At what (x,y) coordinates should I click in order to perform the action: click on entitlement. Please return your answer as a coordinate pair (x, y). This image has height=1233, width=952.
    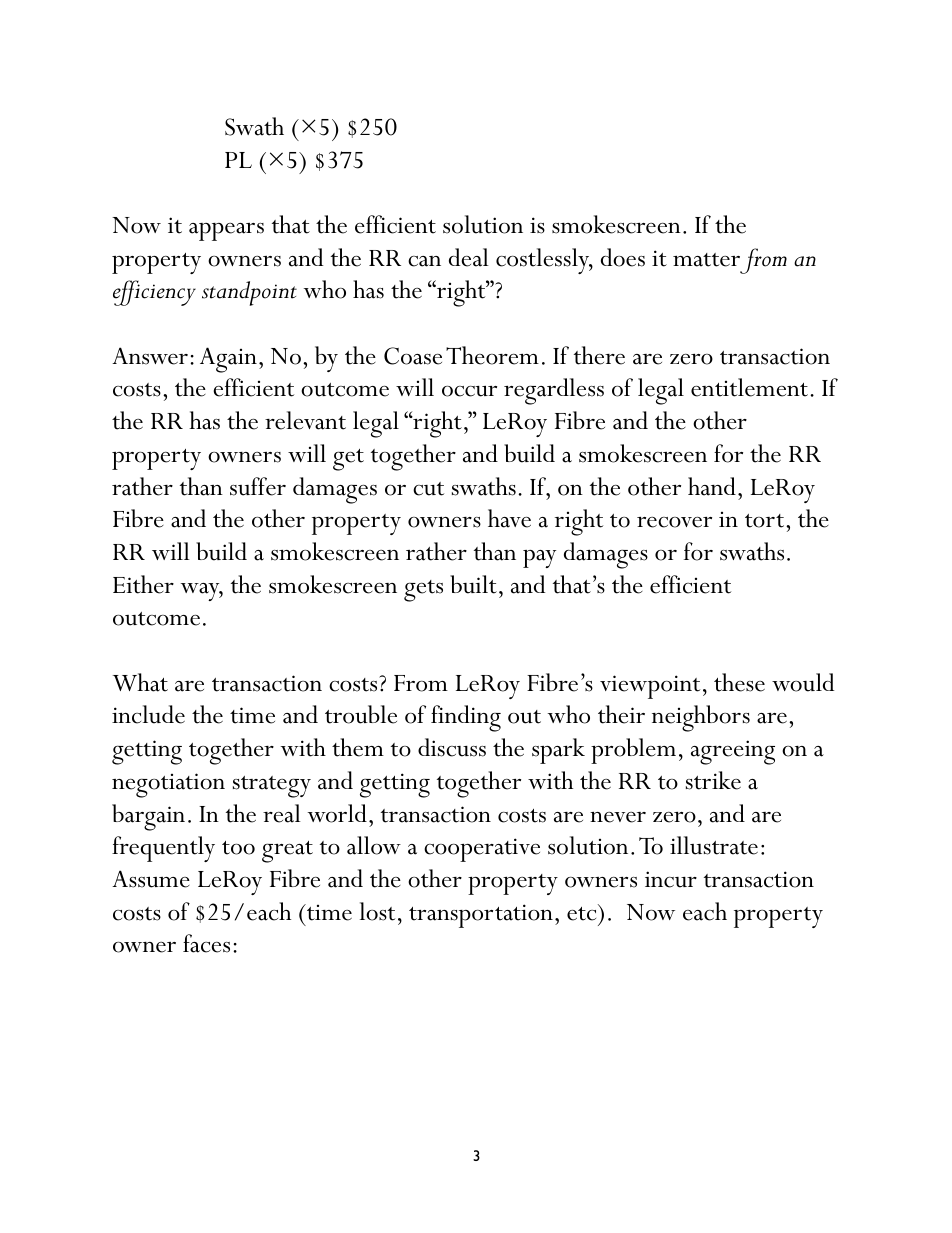
    Looking at the image, I should click on (751, 387).
